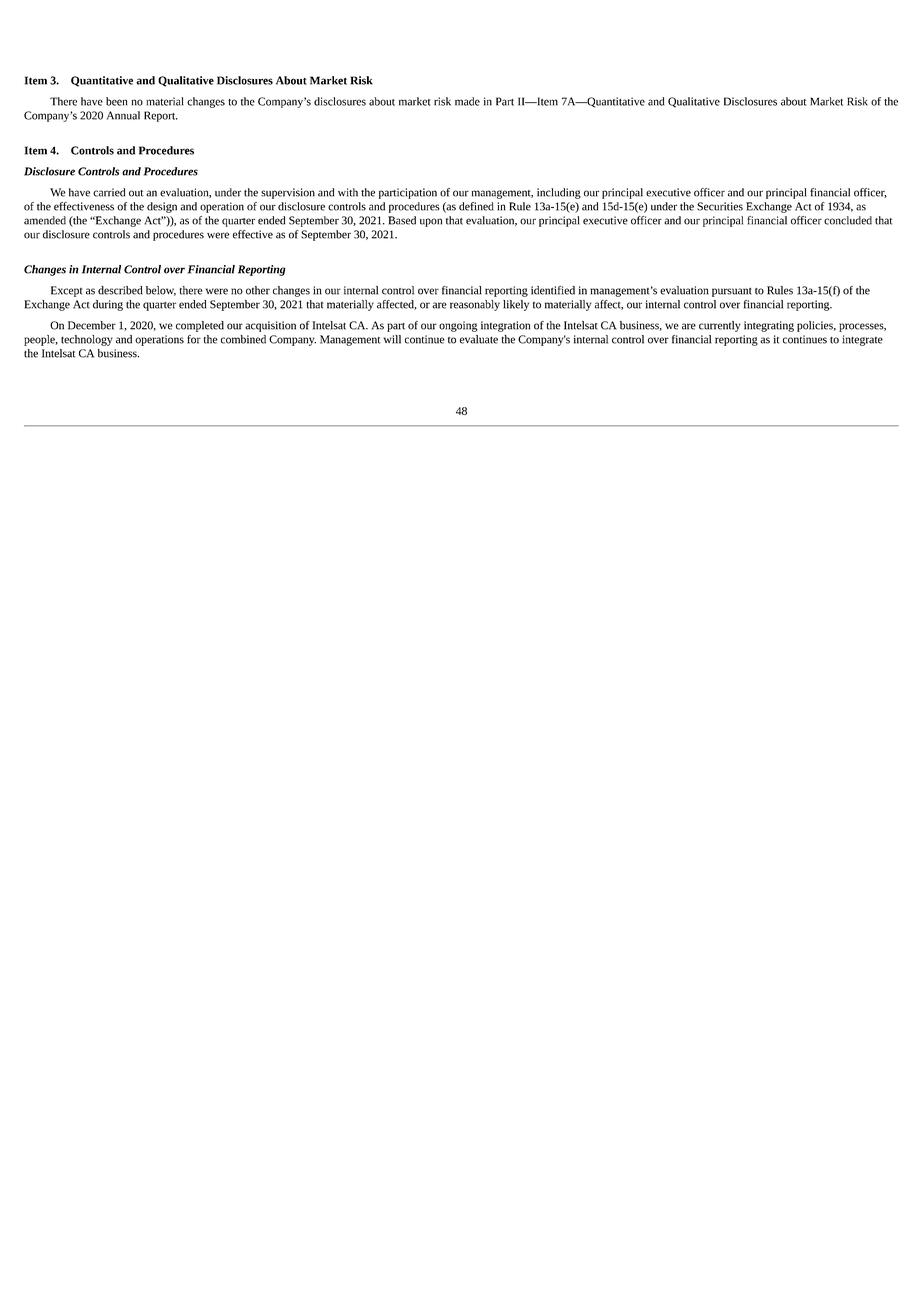 The width and height of the screenshot is (924, 1308). Describe the element at coordinates (732, 292) in the screenshot. I see `pursuant` at that location.
